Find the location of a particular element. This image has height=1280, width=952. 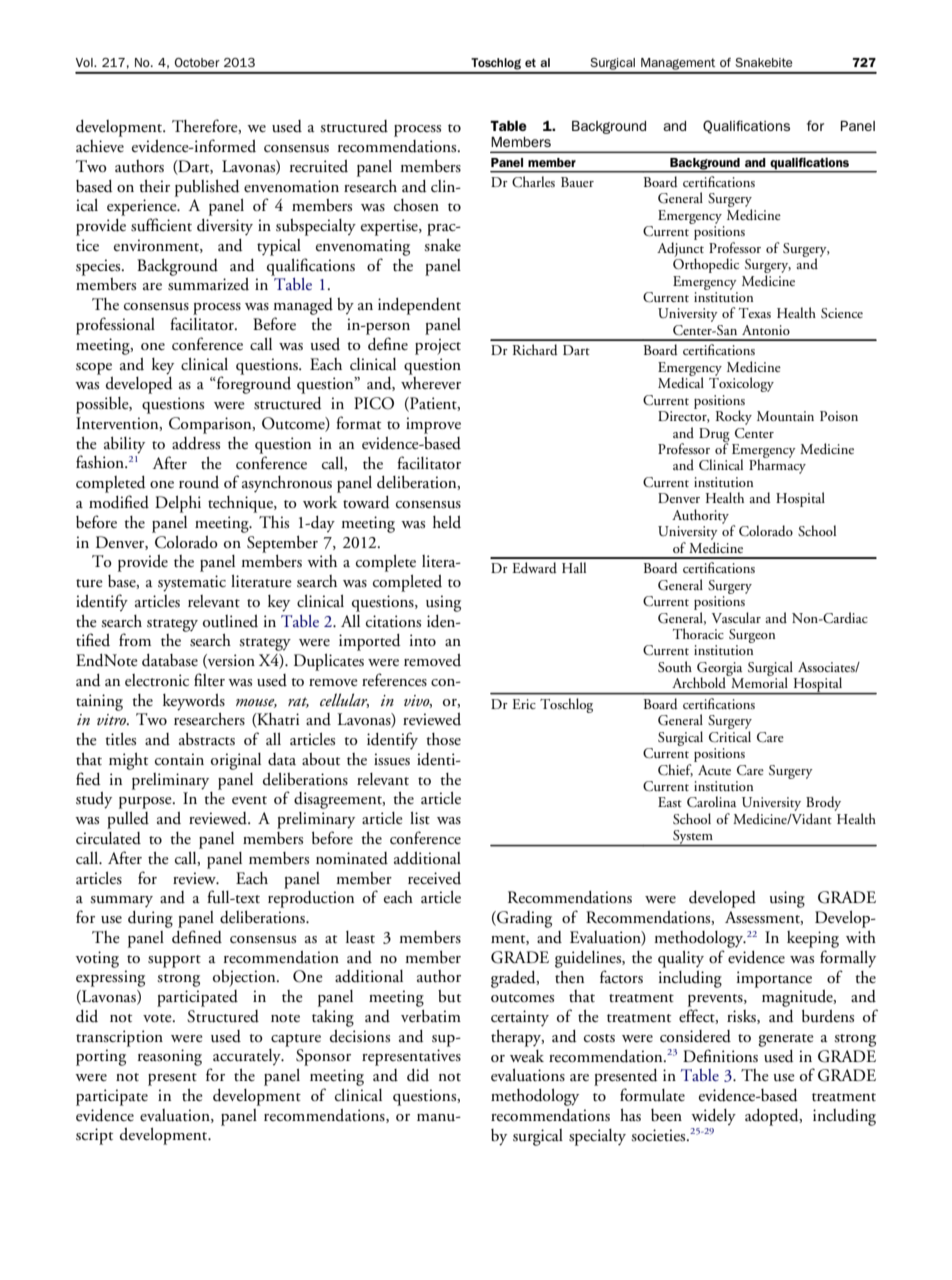

Vascular is located at coordinates (736, 617).
